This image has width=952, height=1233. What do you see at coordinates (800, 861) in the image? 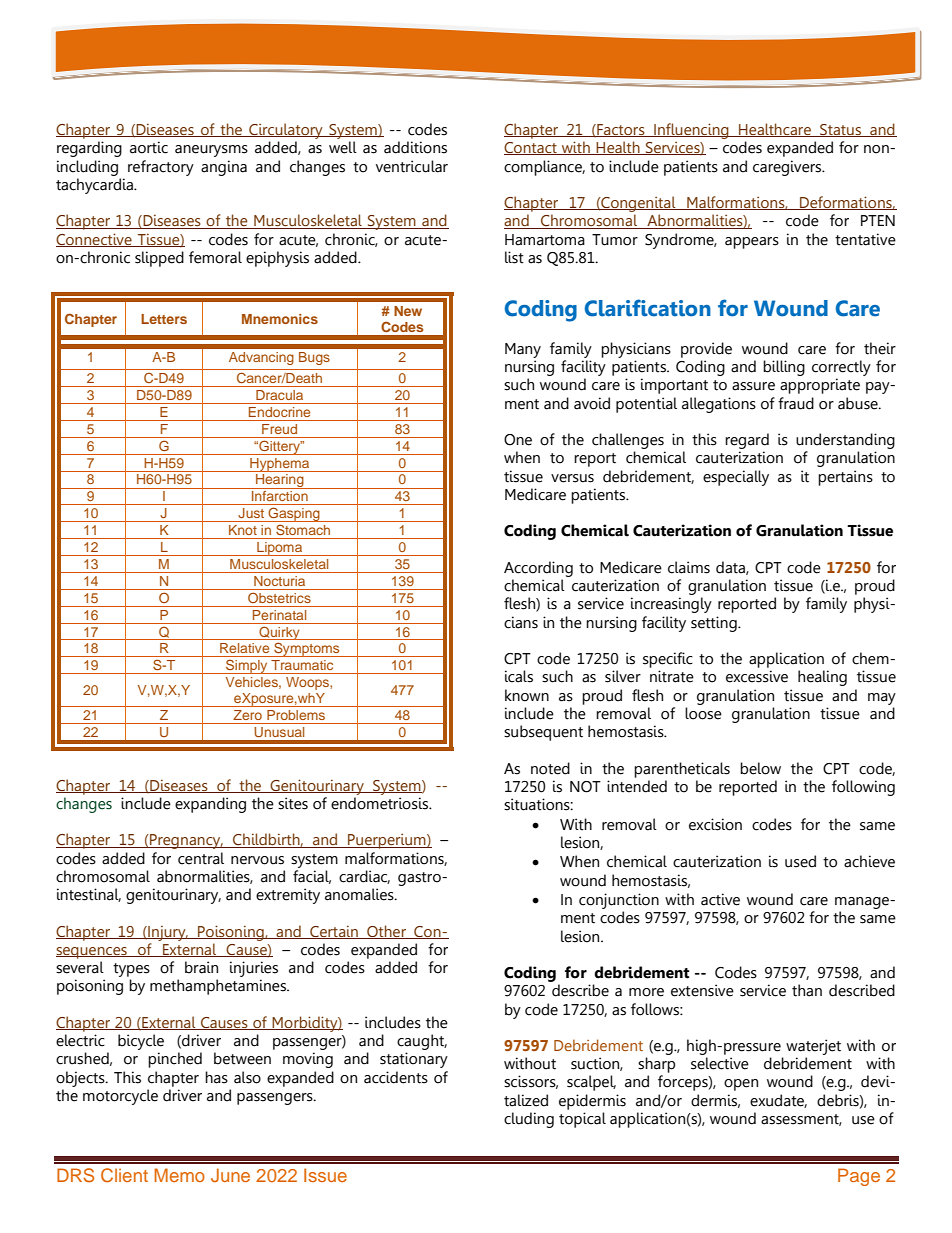
I see `used` at bounding box center [800, 861].
